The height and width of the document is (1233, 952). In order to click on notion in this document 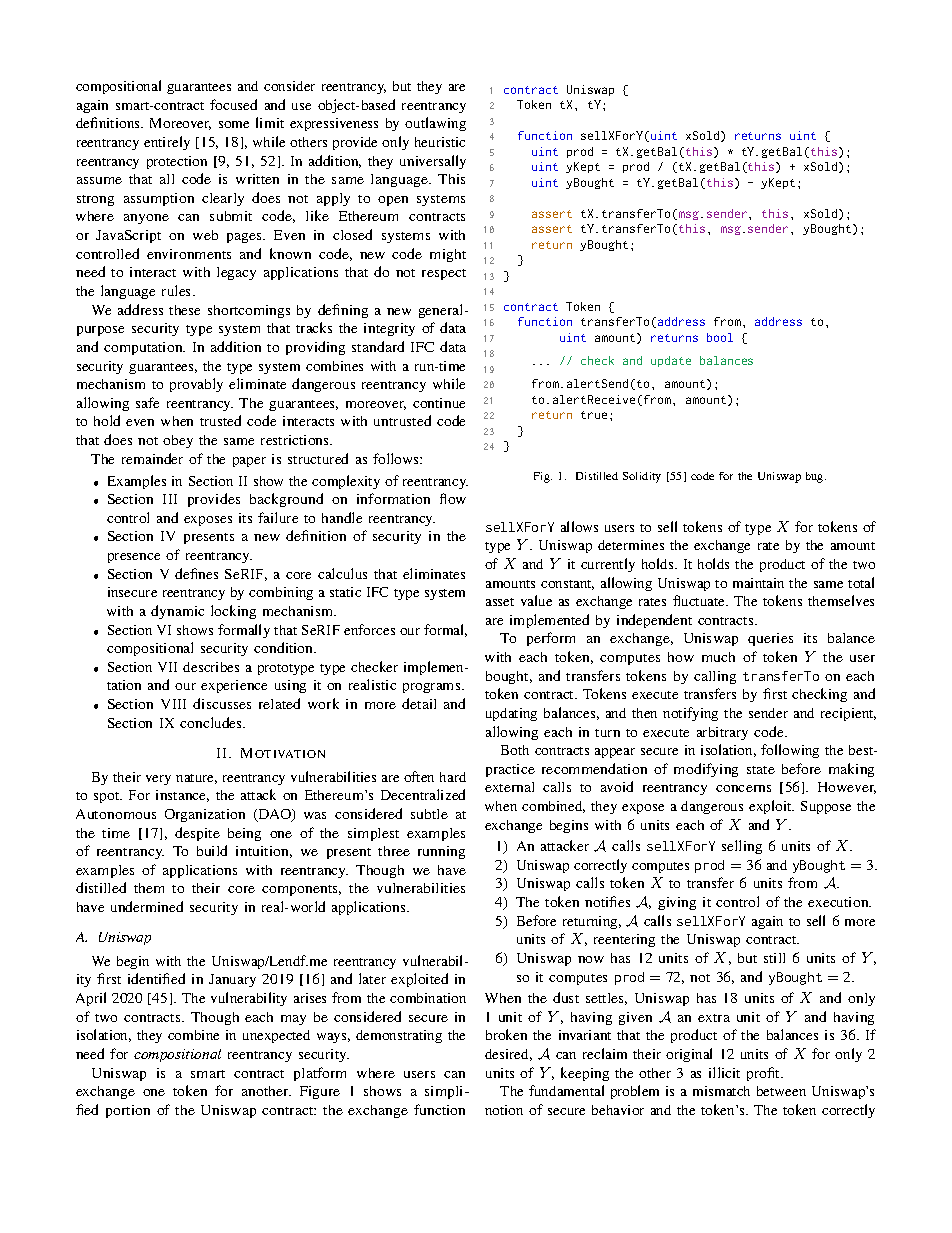, I will do `click(504, 1110)`.
